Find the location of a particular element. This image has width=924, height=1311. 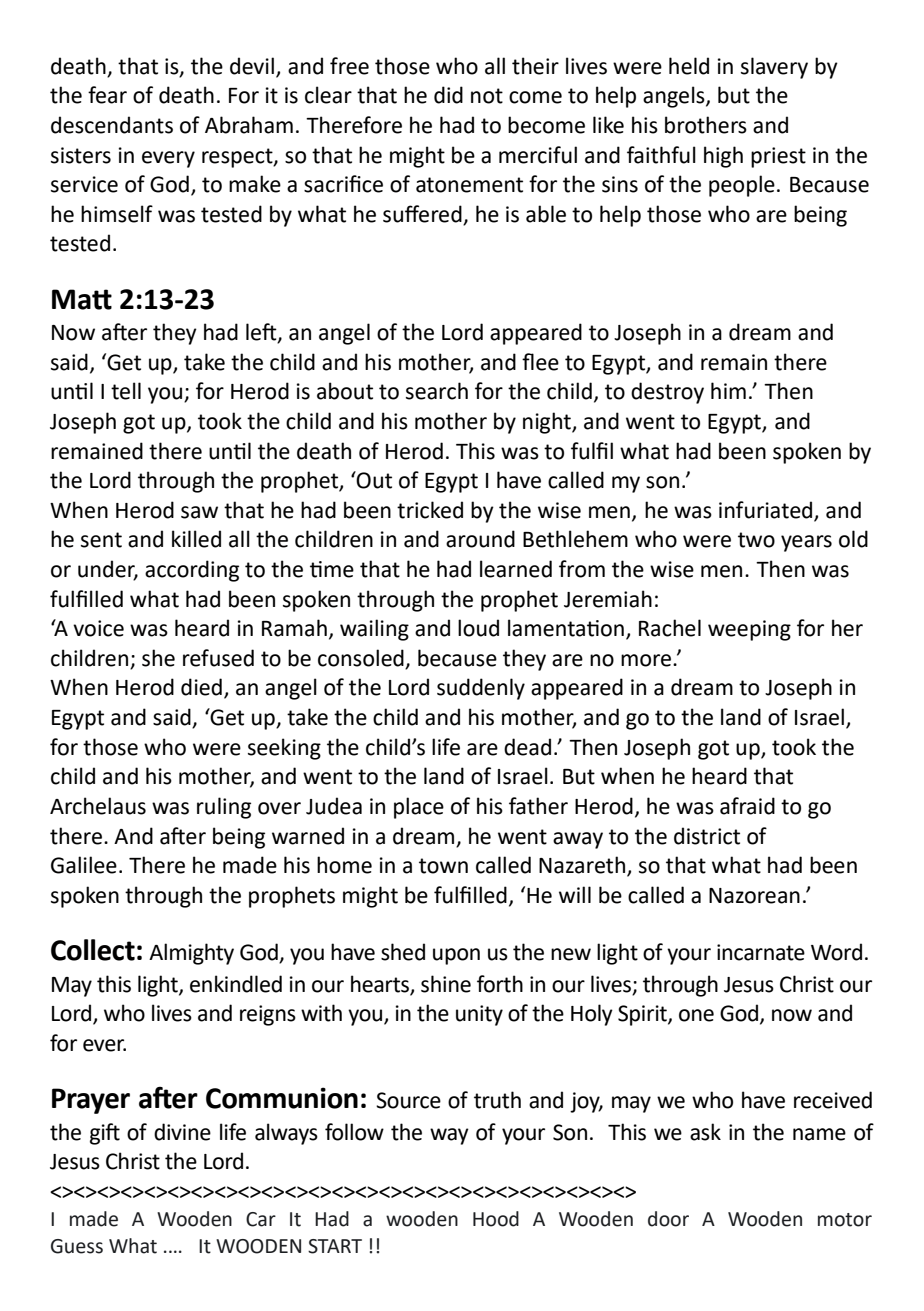

Collect is located at coordinates (93, 950).
